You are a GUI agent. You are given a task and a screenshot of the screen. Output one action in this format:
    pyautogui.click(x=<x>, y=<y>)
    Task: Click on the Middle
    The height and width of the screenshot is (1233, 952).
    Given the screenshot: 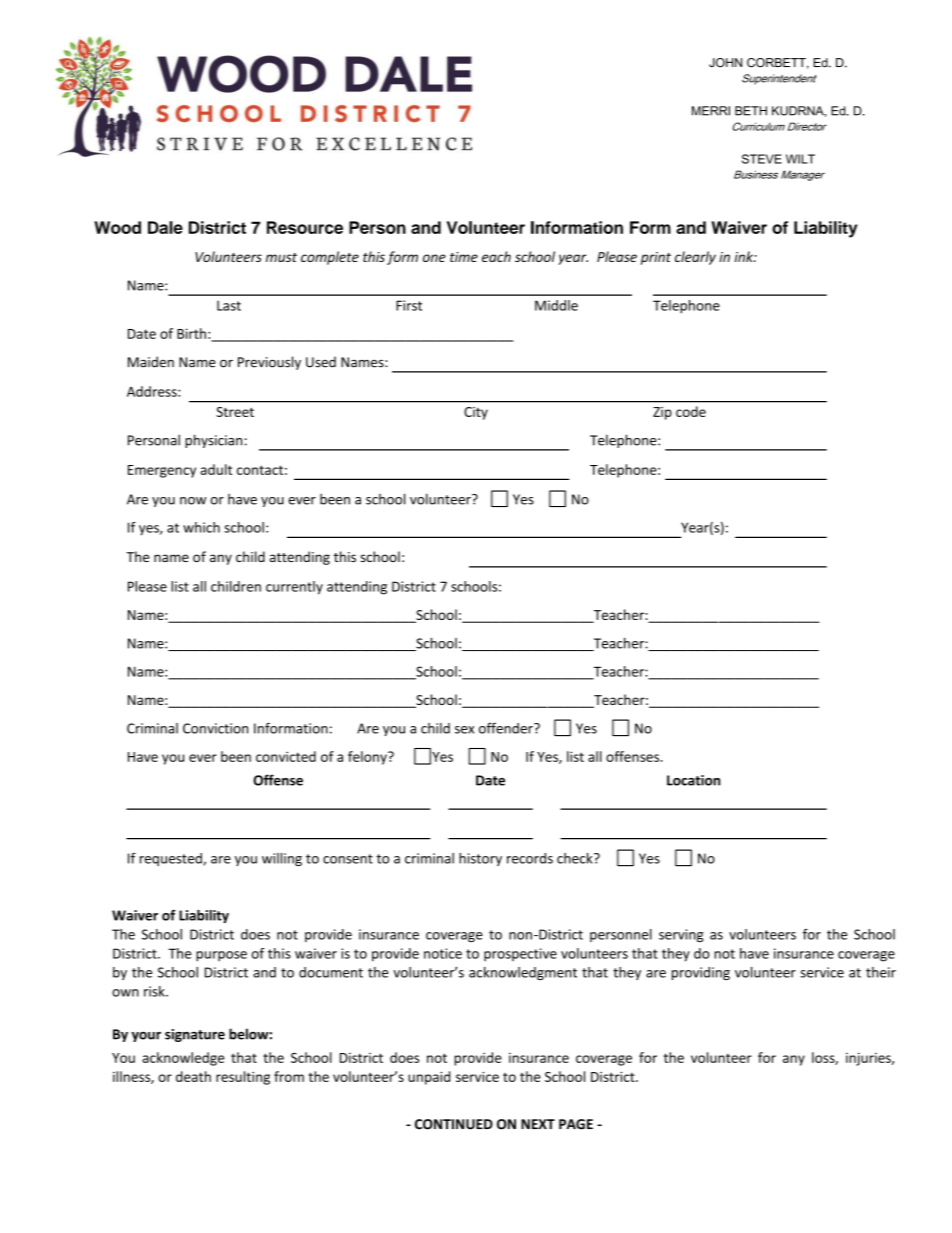 What is the action you would take?
    pyautogui.click(x=556, y=305)
